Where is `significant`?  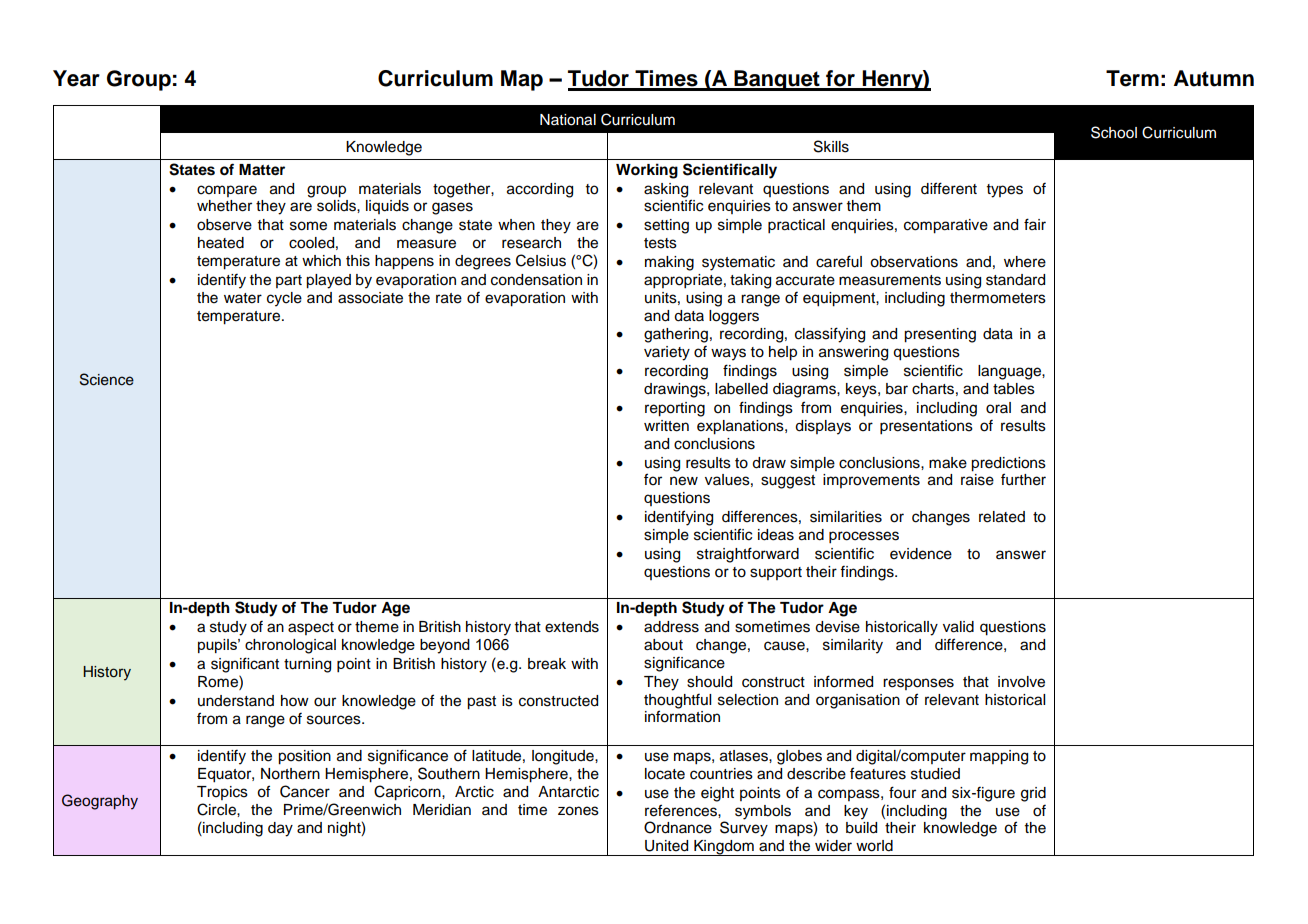 significant is located at coordinates (245, 665).
